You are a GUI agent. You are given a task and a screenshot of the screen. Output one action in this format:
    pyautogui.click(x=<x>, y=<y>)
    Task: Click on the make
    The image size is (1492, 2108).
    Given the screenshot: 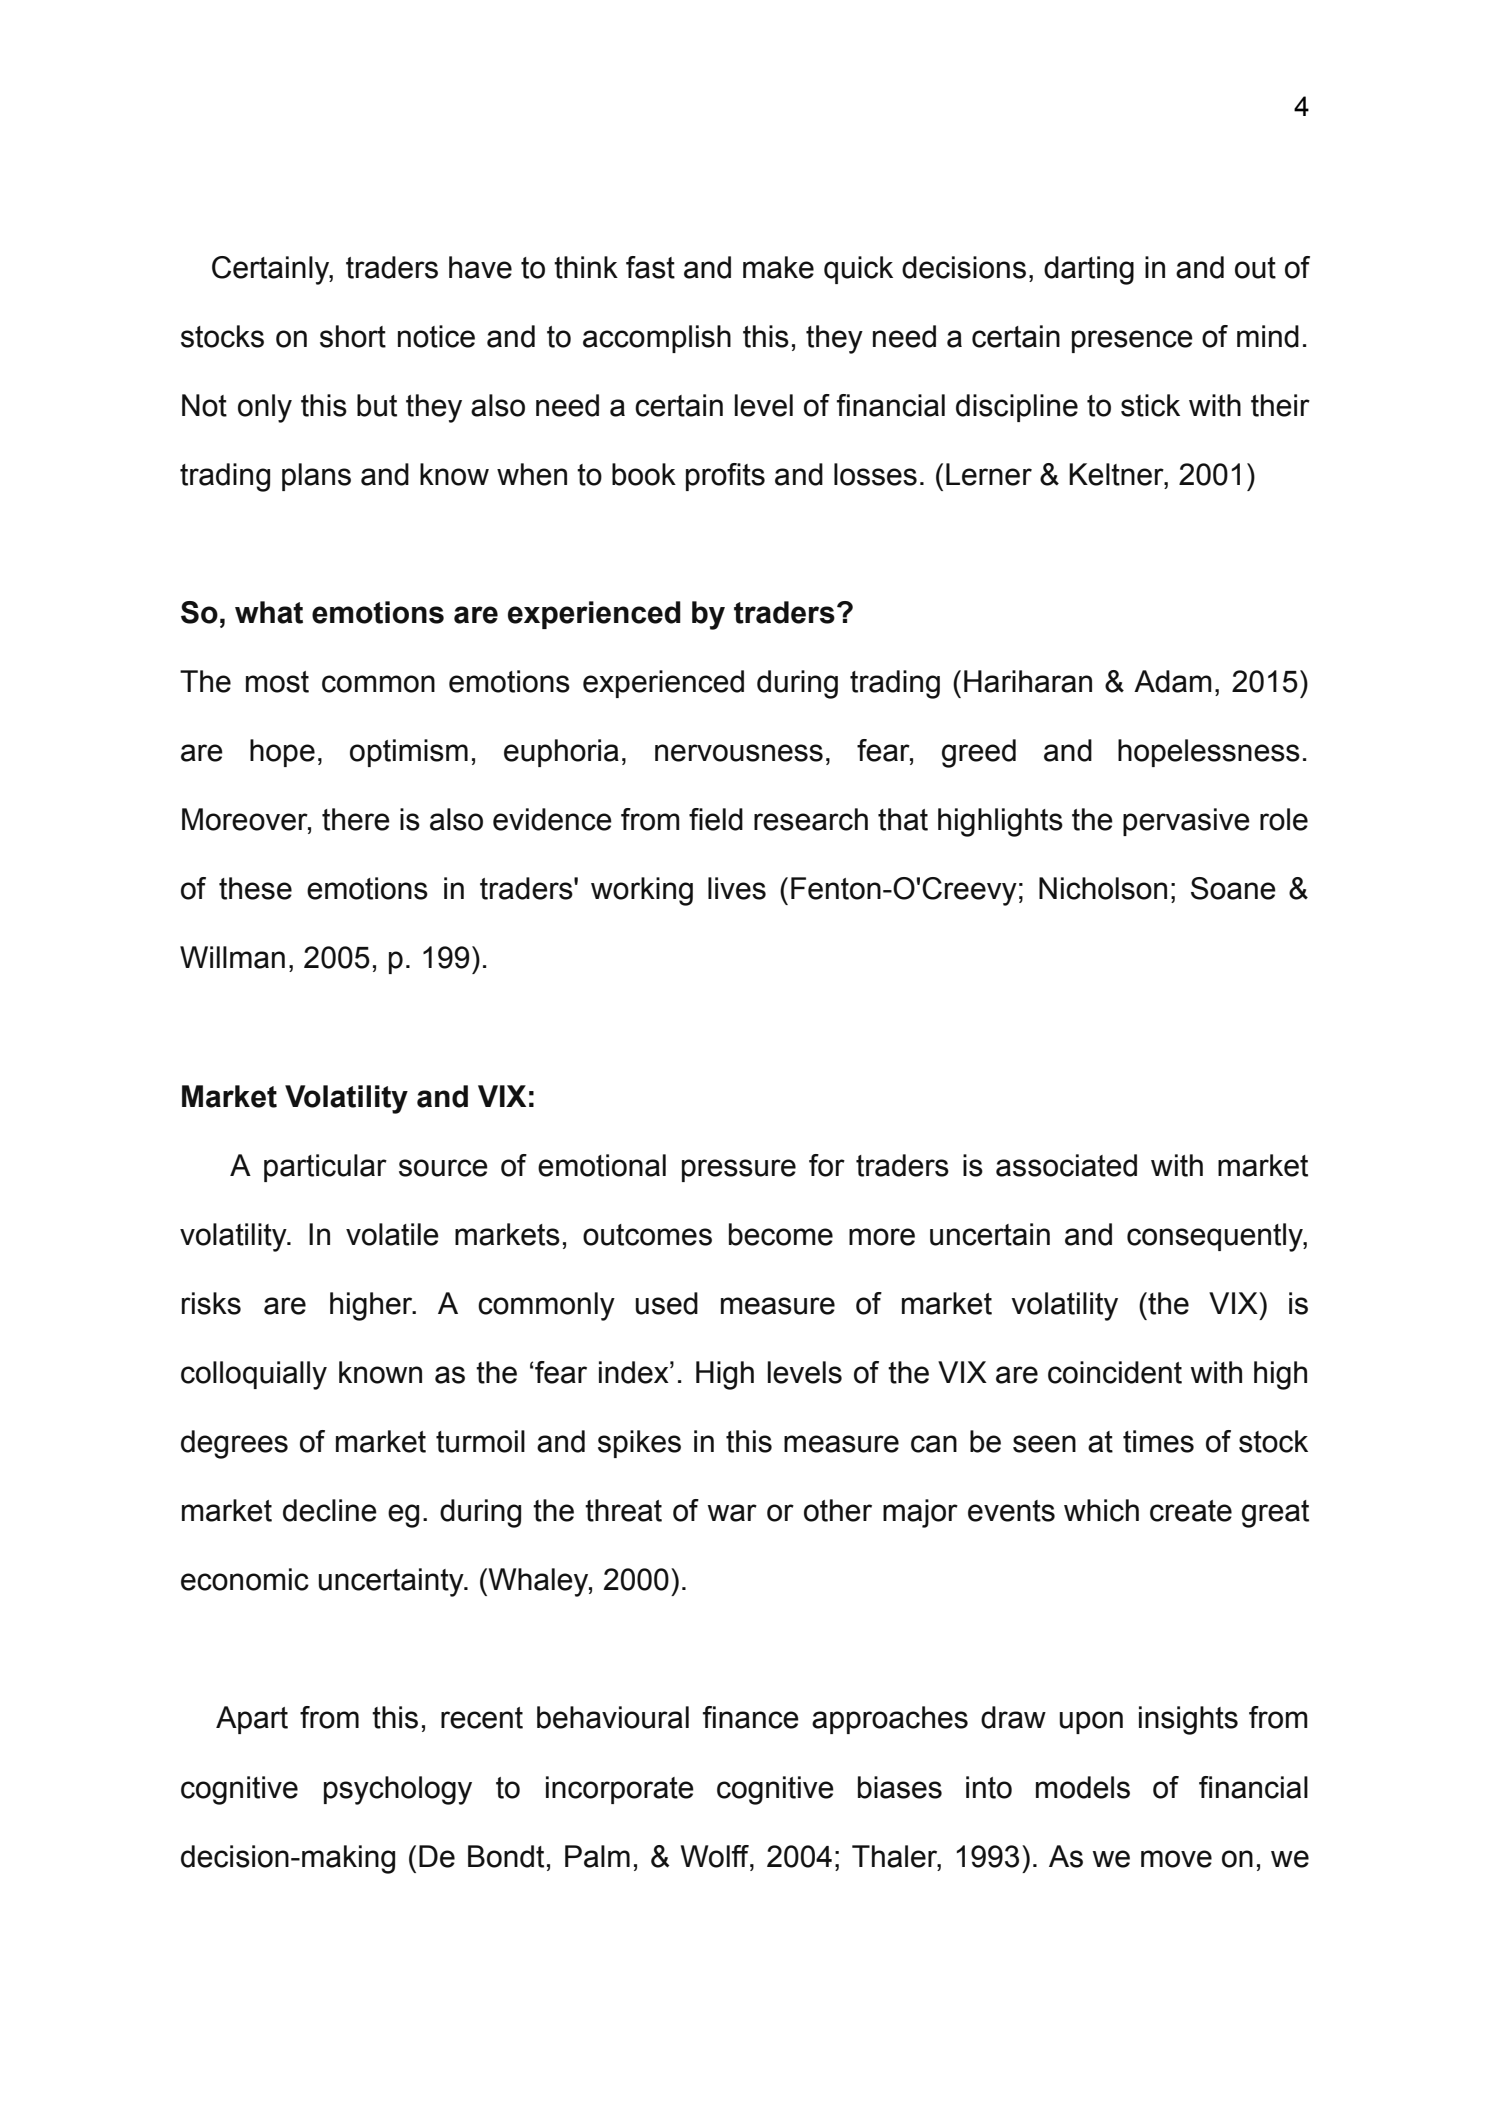 What is the action you would take?
    pyautogui.click(x=778, y=267)
